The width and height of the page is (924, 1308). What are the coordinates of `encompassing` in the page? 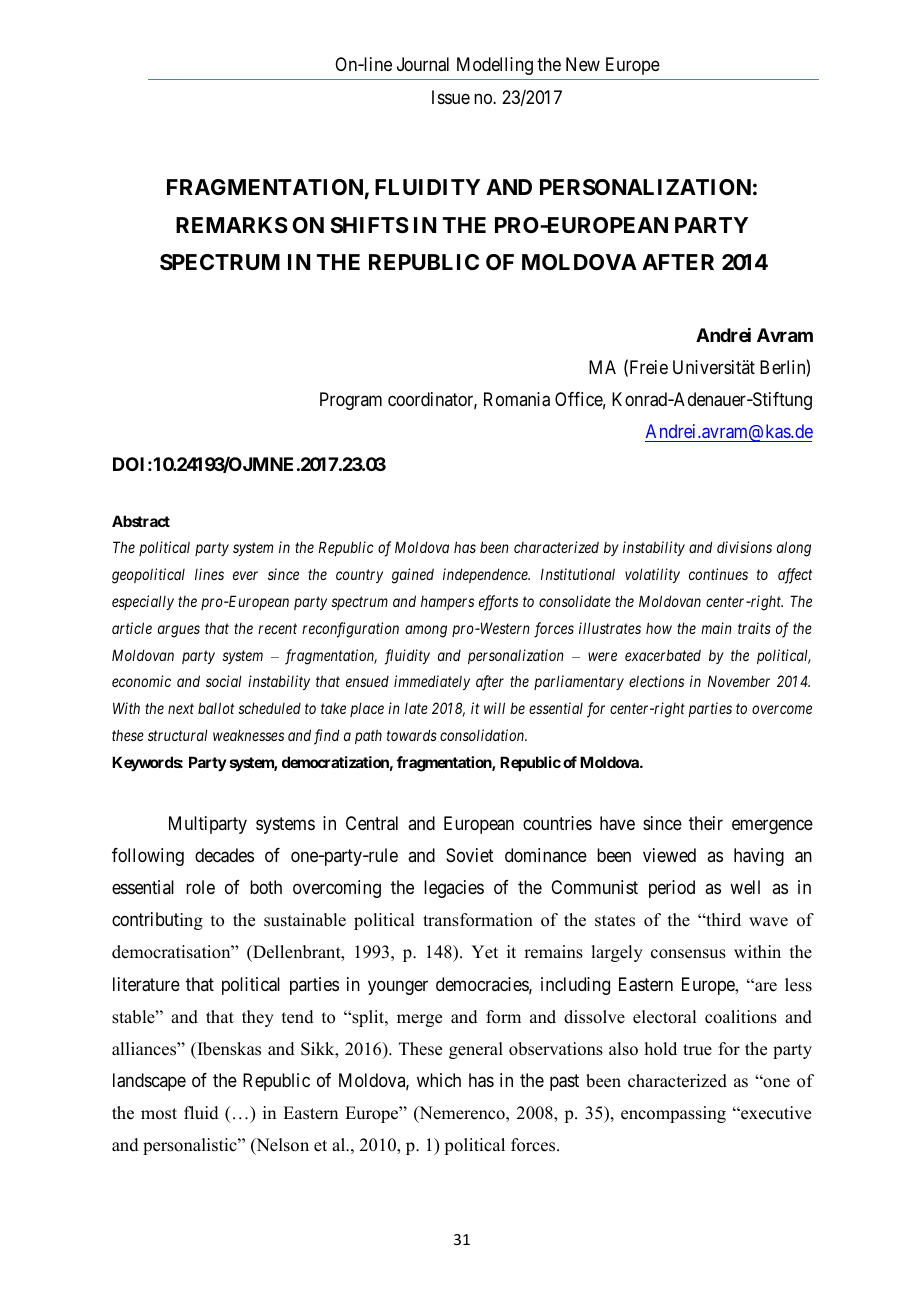 It's located at (673, 1114).
